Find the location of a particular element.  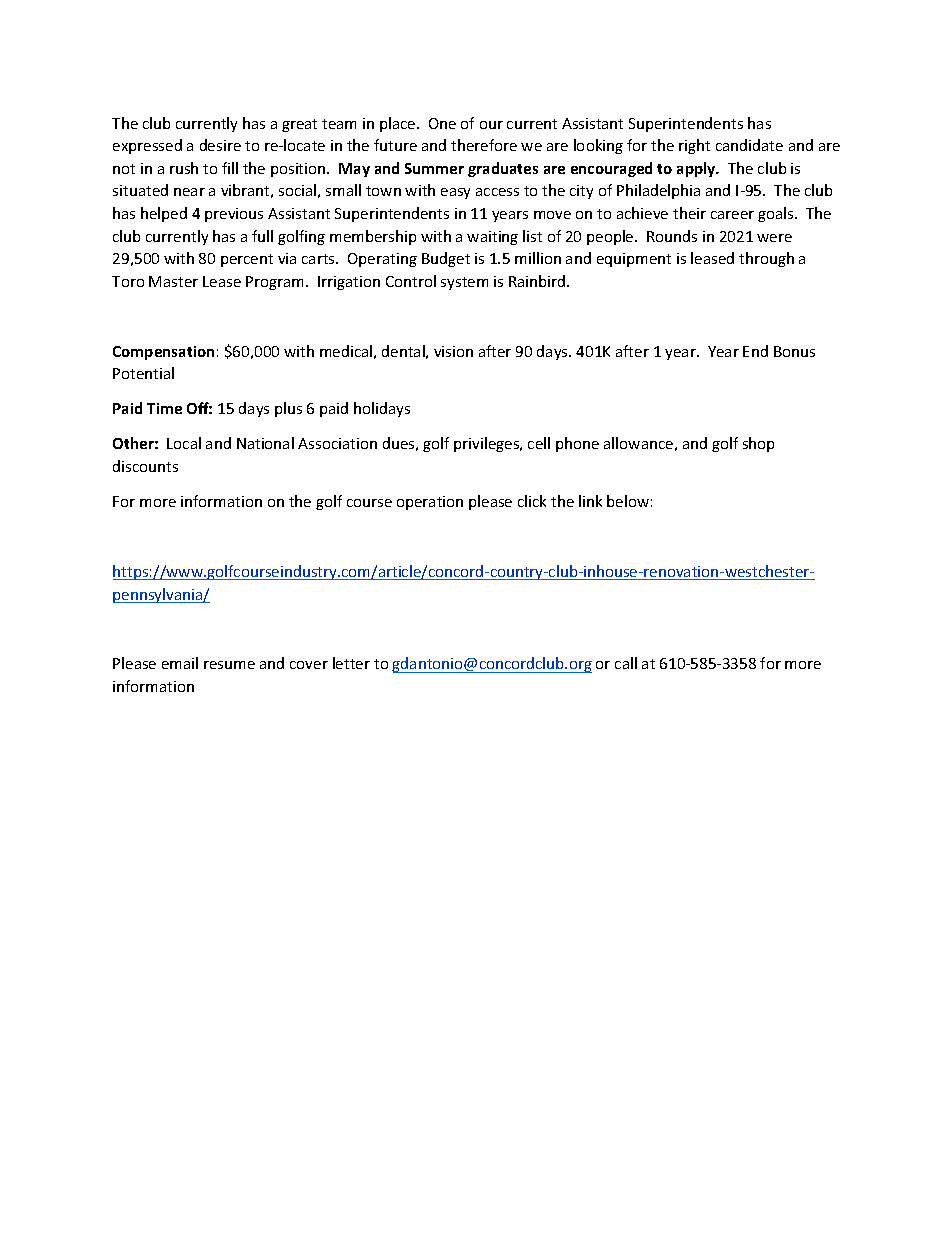

desire is located at coordinates (220, 145).
